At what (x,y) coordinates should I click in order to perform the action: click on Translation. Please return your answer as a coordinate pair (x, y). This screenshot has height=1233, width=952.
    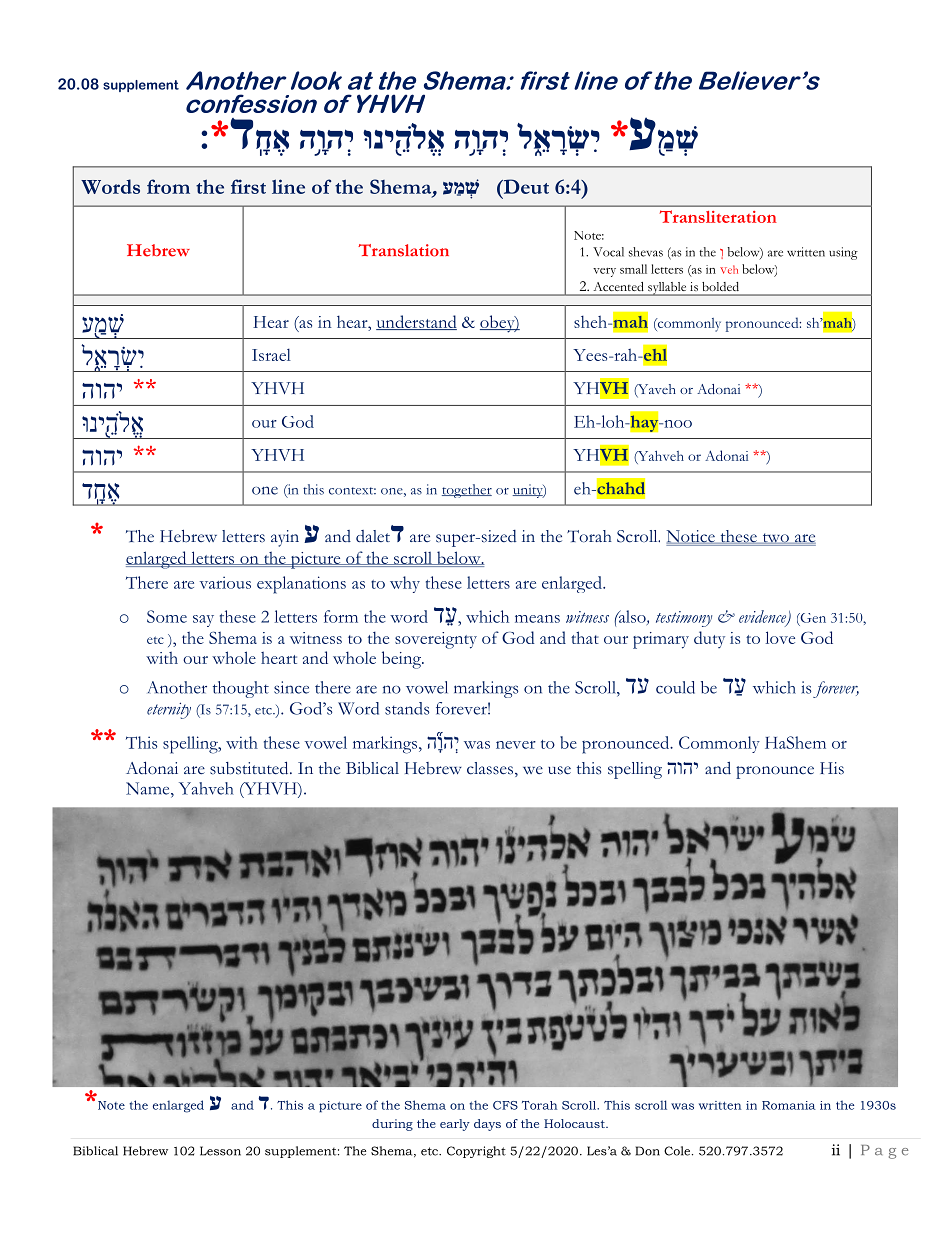
    Looking at the image, I should click on (403, 250).
